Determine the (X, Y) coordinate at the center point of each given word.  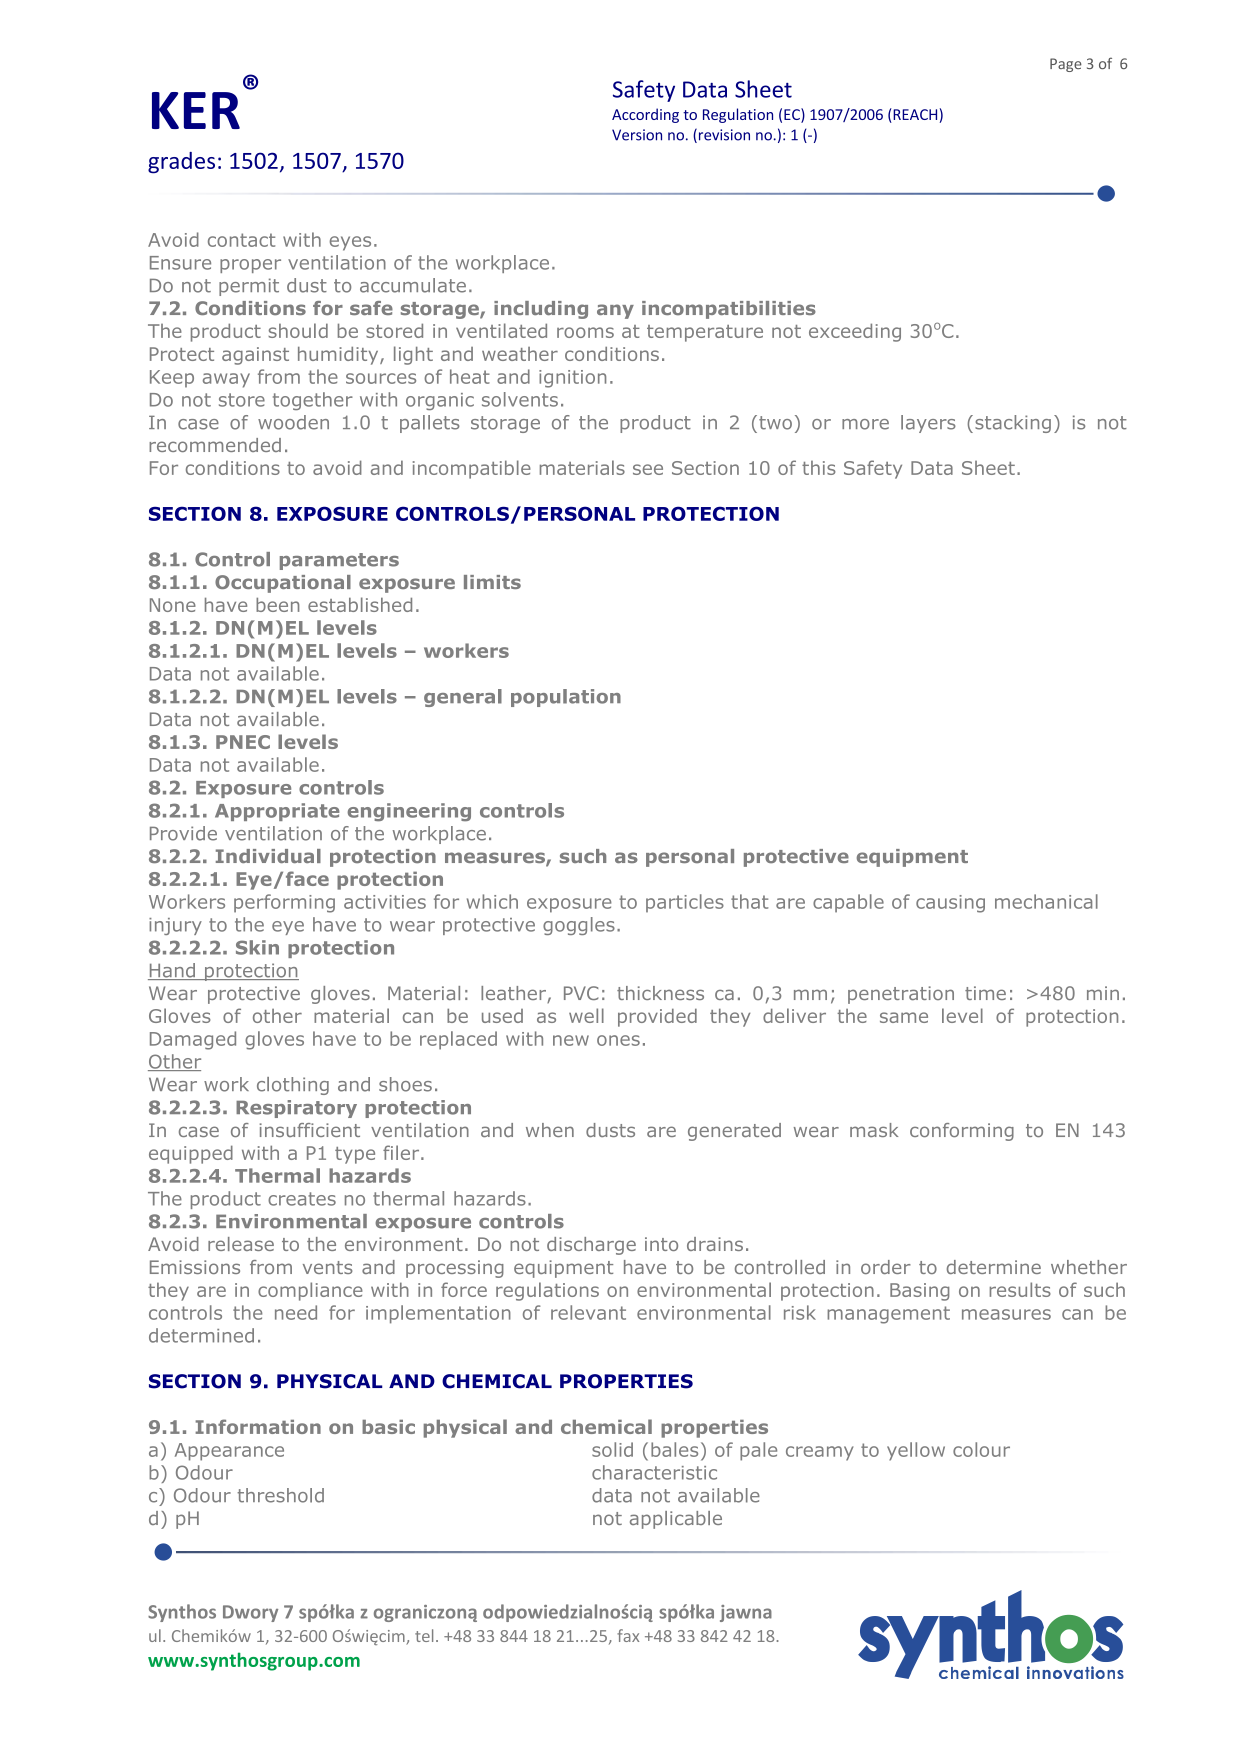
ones (618, 1040)
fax (628, 1635)
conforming (962, 1132)
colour (981, 1449)
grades (181, 163)
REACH (914, 116)
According (645, 115)
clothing (293, 1086)
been (278, 605)
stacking (1013, 424)
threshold (280, 1495)
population (566, 698)
